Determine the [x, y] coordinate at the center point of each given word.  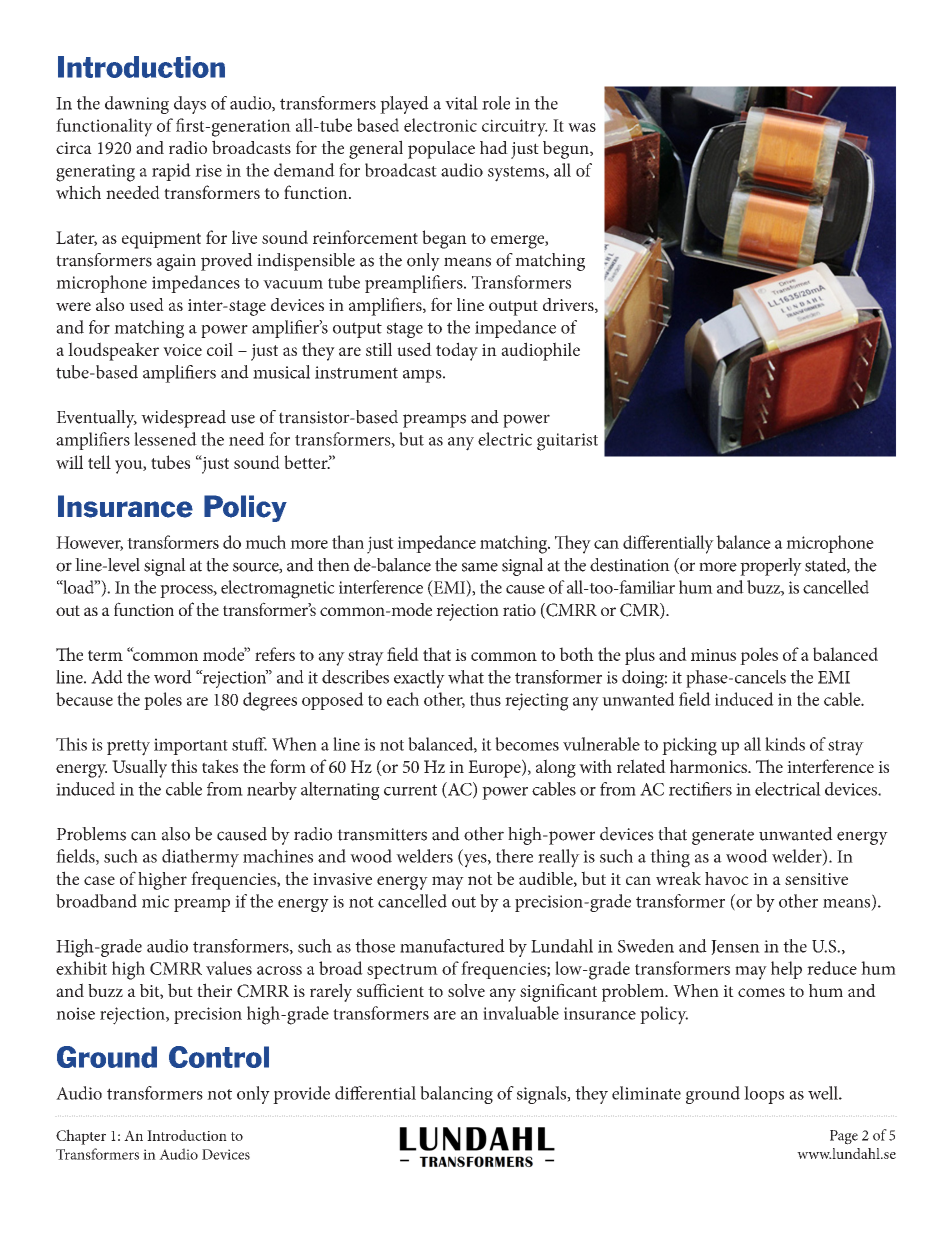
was [582, 127]
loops [764, 1095]
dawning [137, 105]
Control [219, 1057]
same [480, 567]
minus [713, 655]
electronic [440, 125]
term [105, 655]
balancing [456, 1095]
